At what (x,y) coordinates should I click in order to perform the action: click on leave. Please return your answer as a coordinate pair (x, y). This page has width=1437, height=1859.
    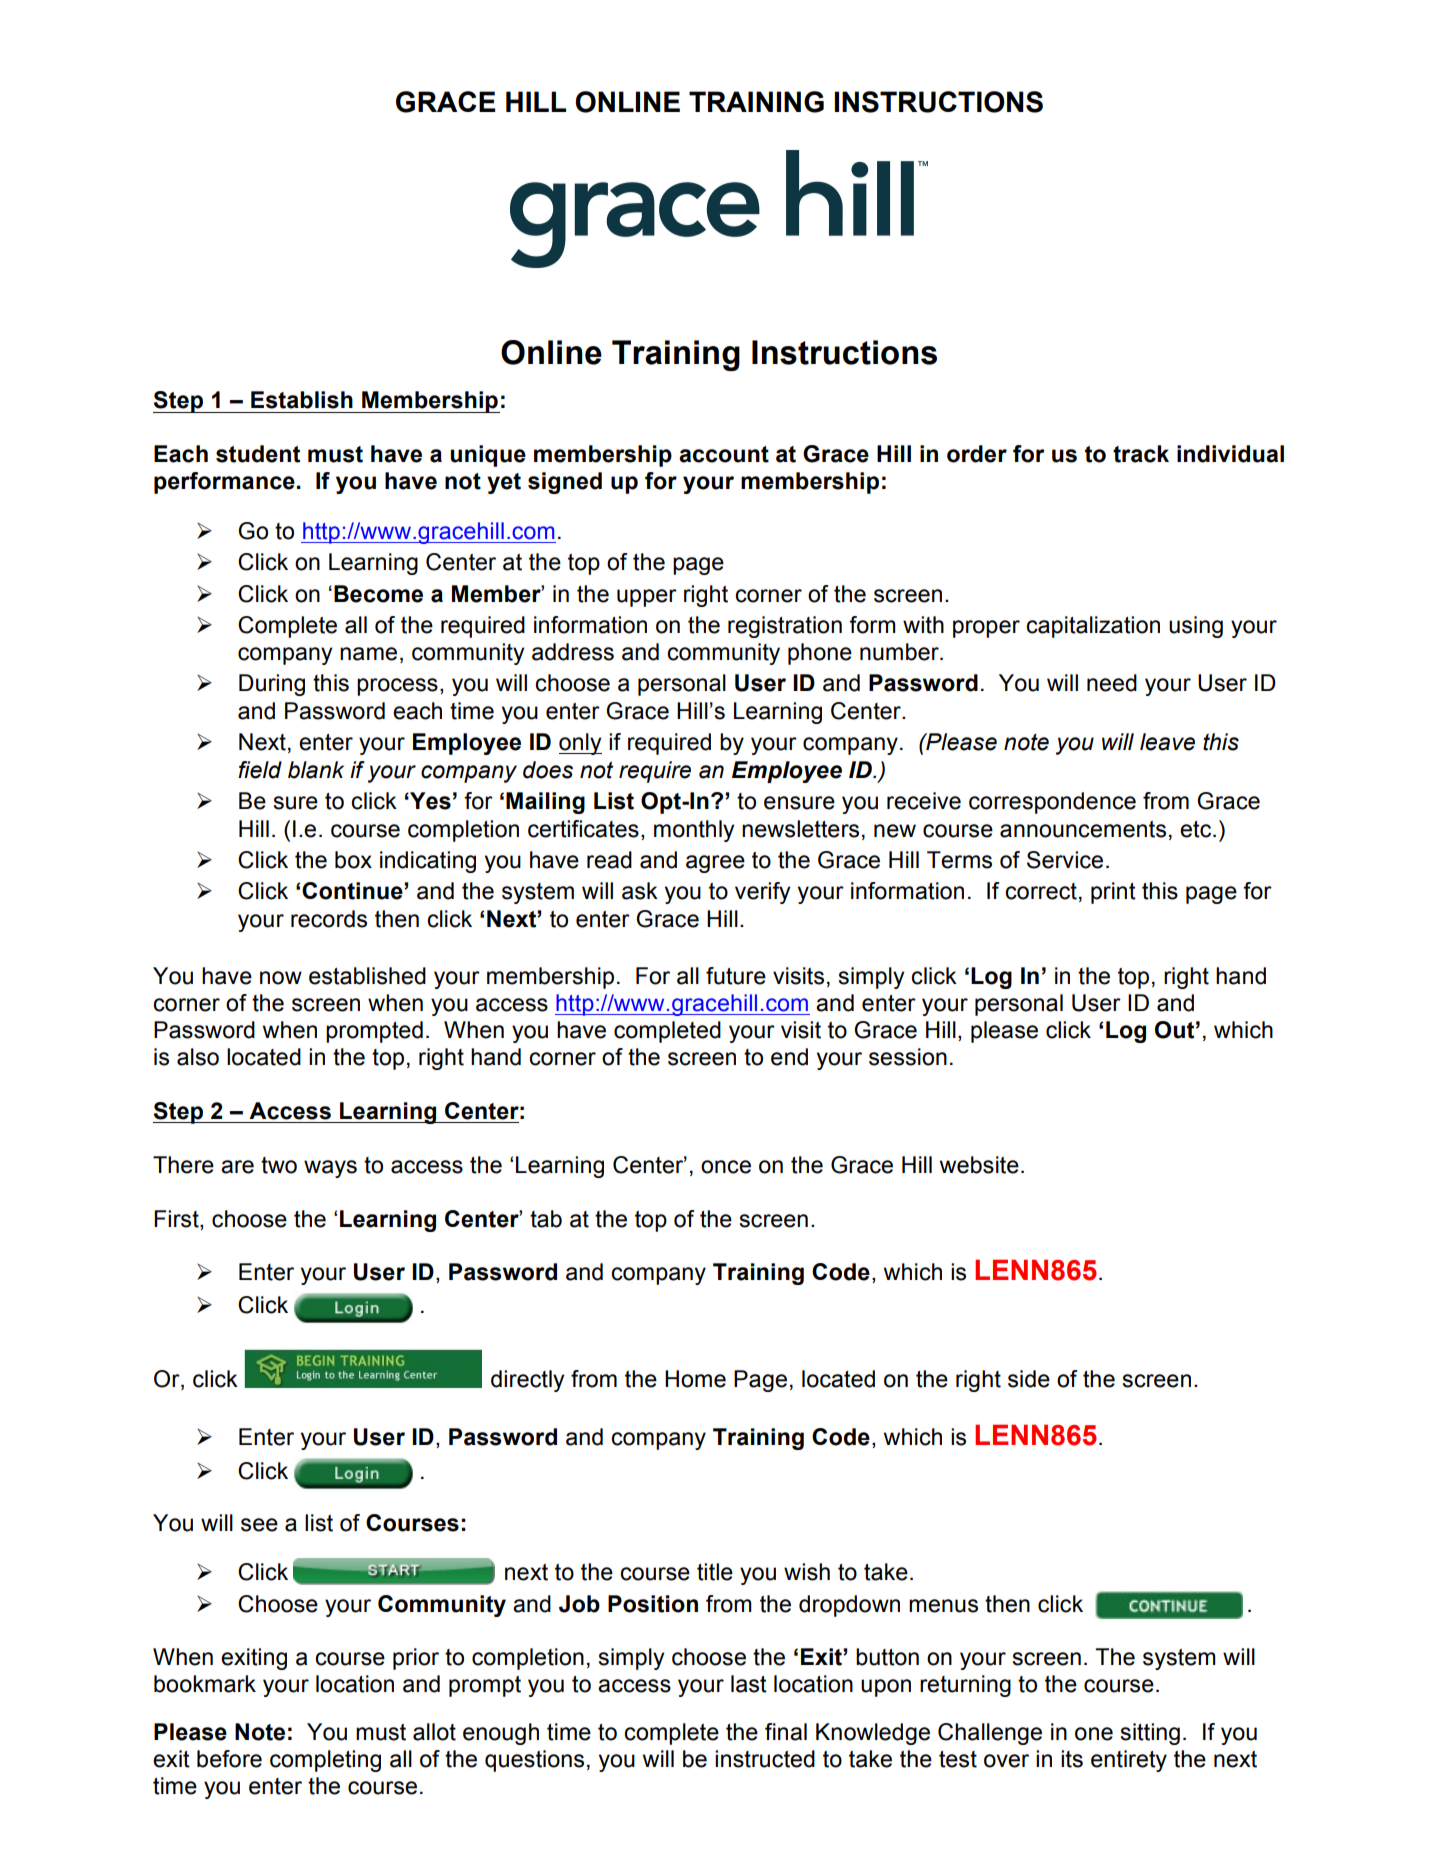
    Looking at the image, I should click on (1167, 742).
